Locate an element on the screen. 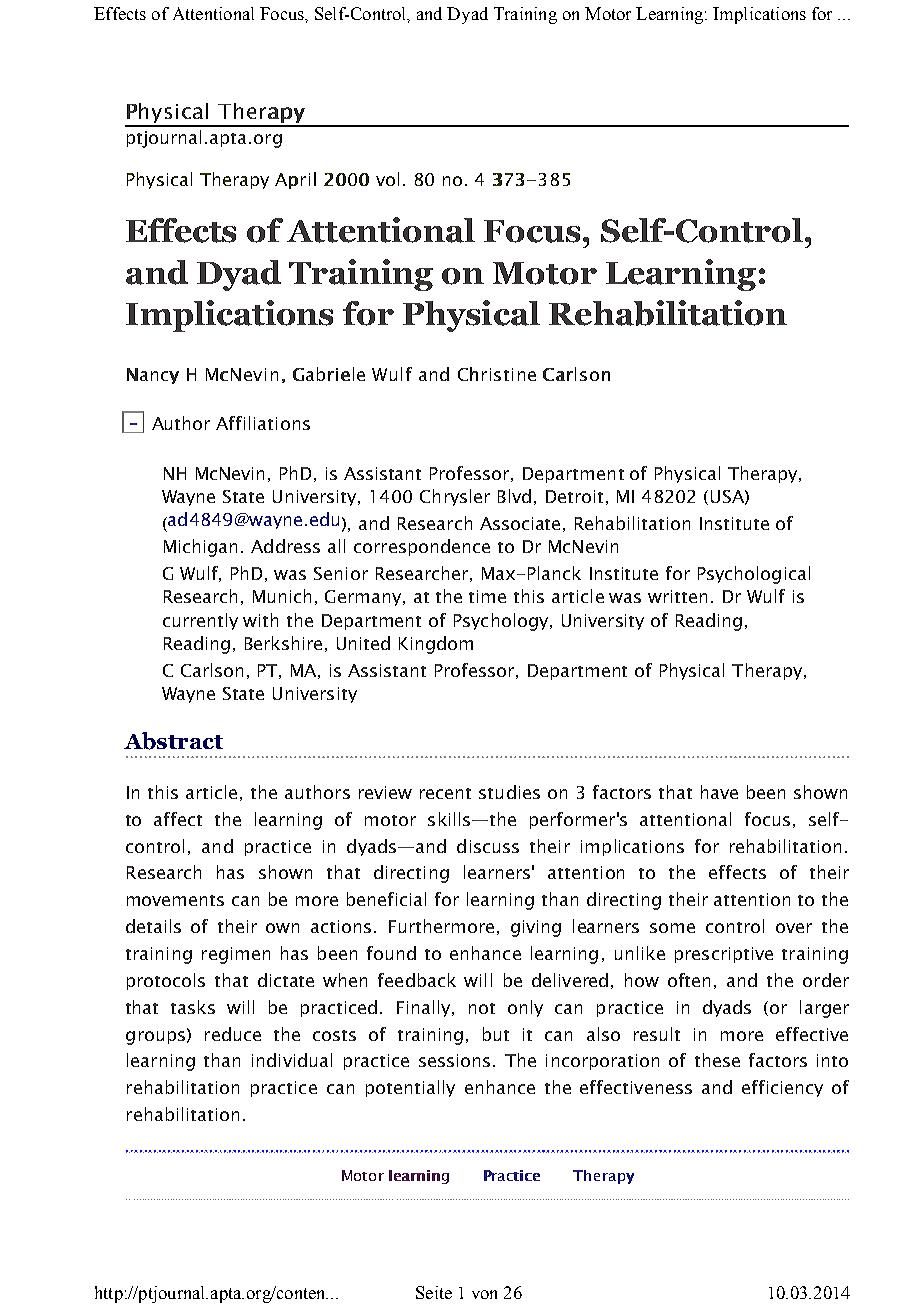 This screenshot has height=1308, width=924. Abstract is located at coordinates (173, 741).
